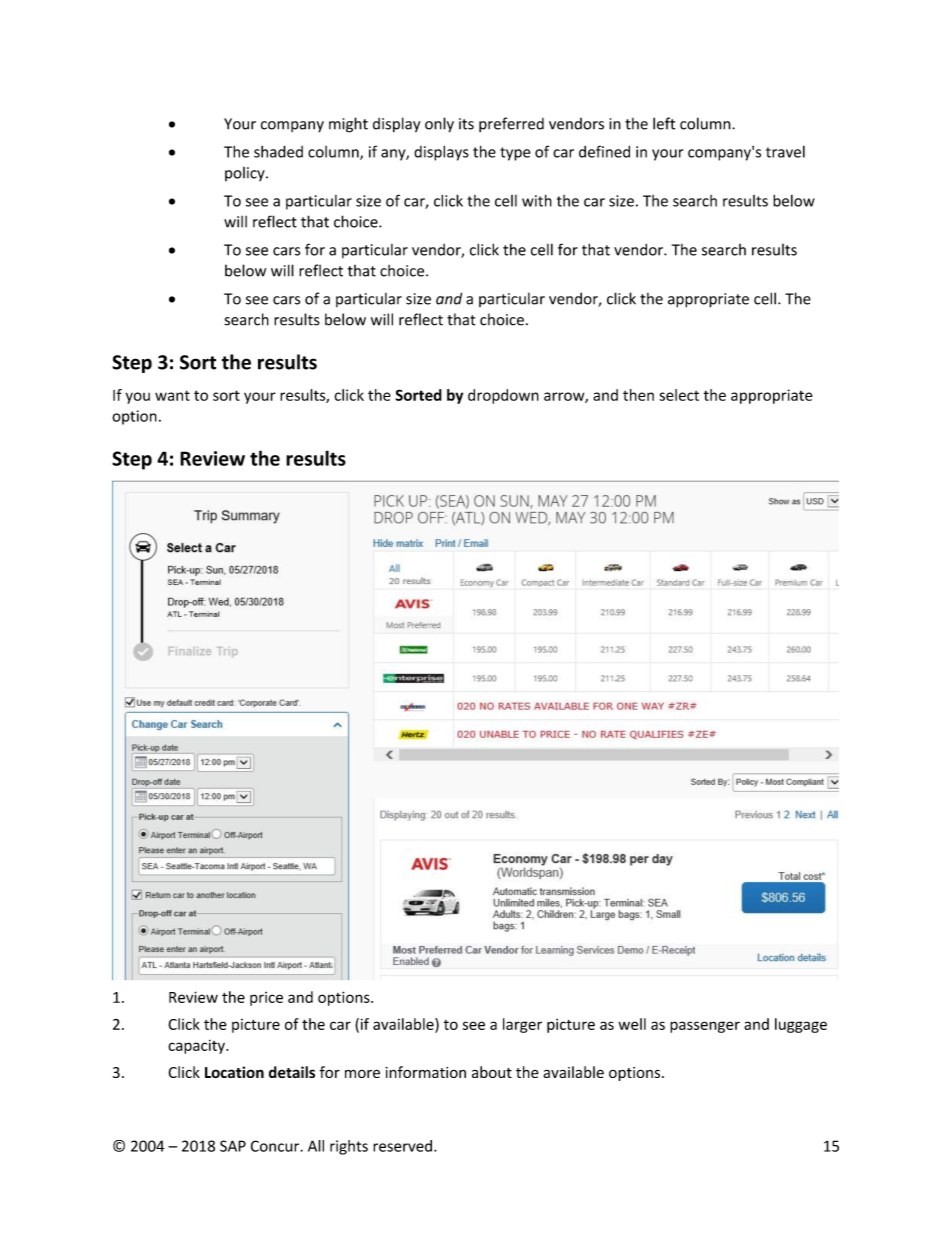 The width and height of the page is (952, 1233). Describe the element at coordinates (705, 1027) in the page. I see `passenger` at that location.
